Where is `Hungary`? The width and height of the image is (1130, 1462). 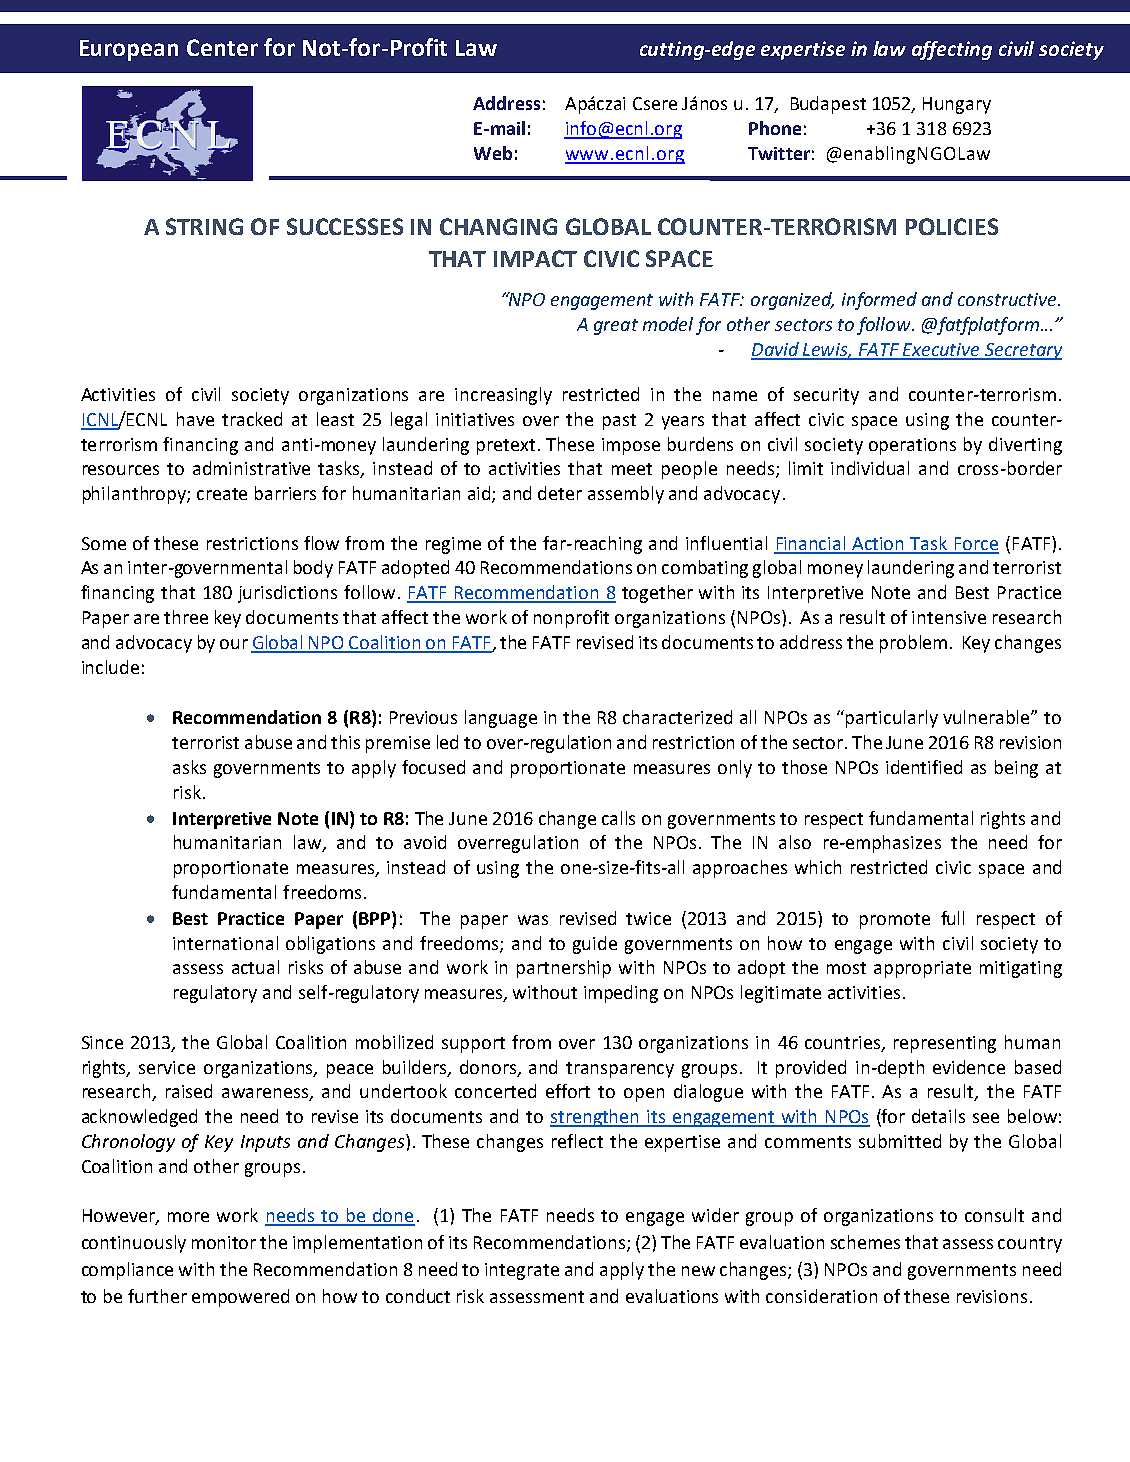
Hungary is located at coordinates (957, 105).
